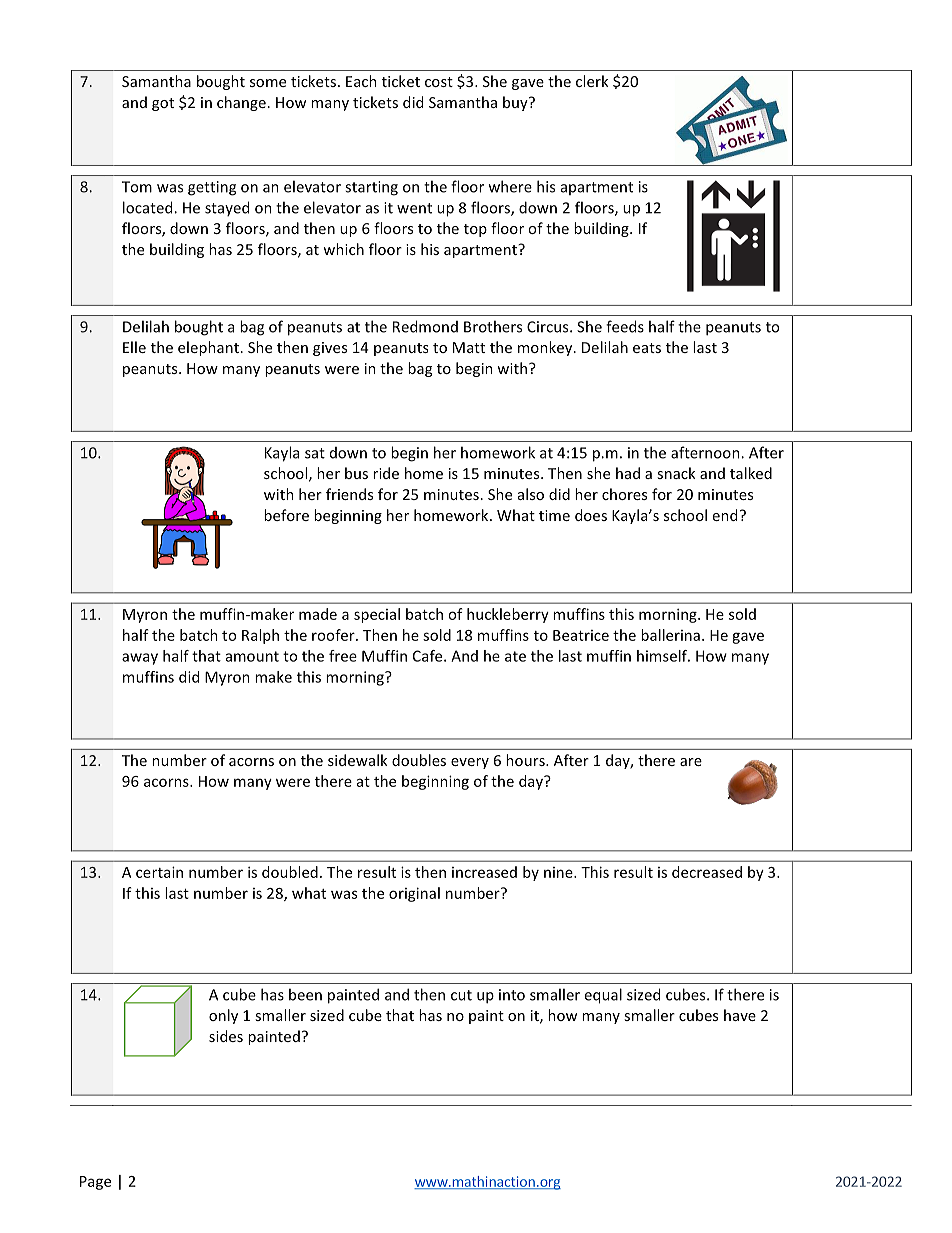  I want to click on before, so click(286, 515).
